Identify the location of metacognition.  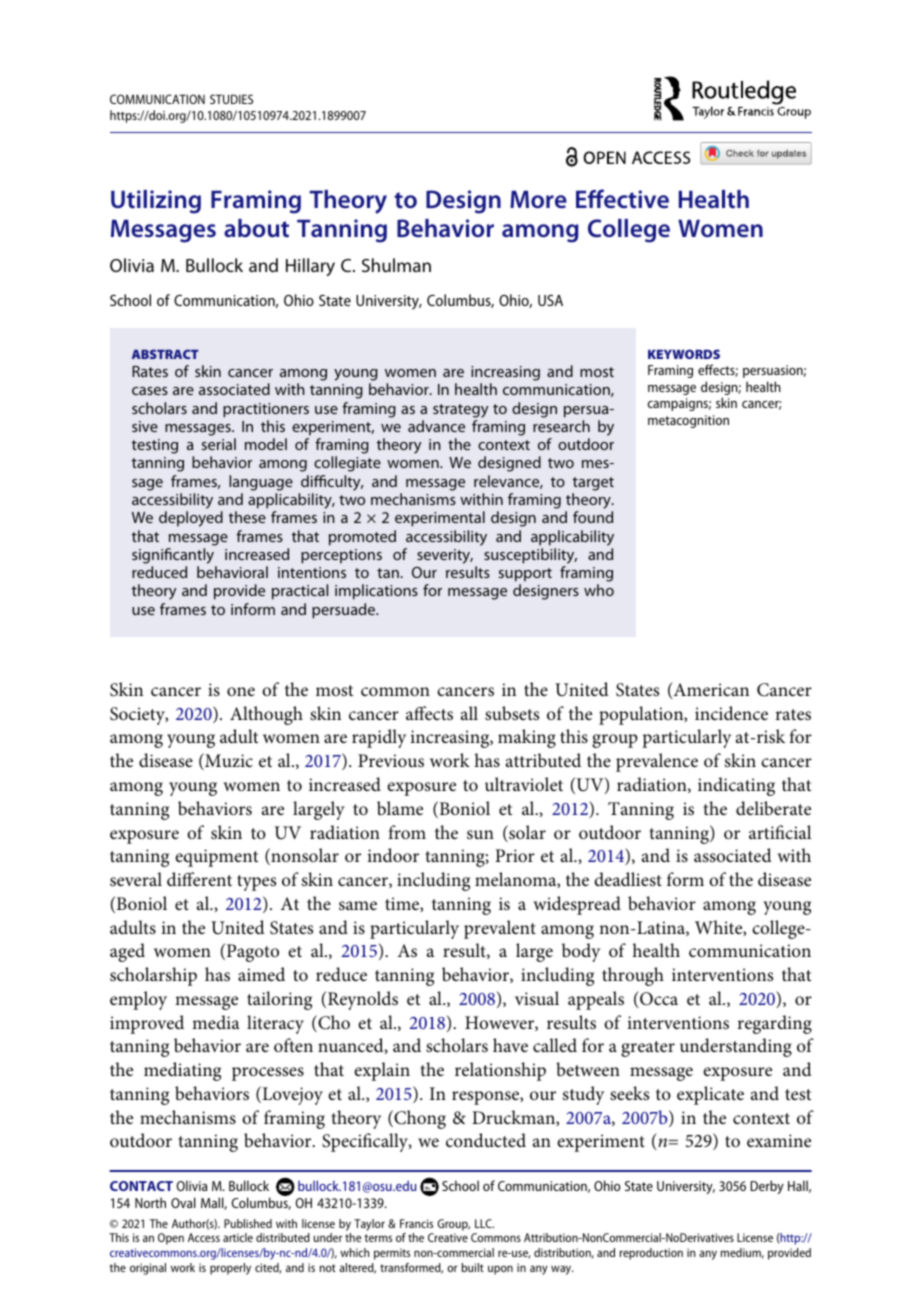
(688, 421).
